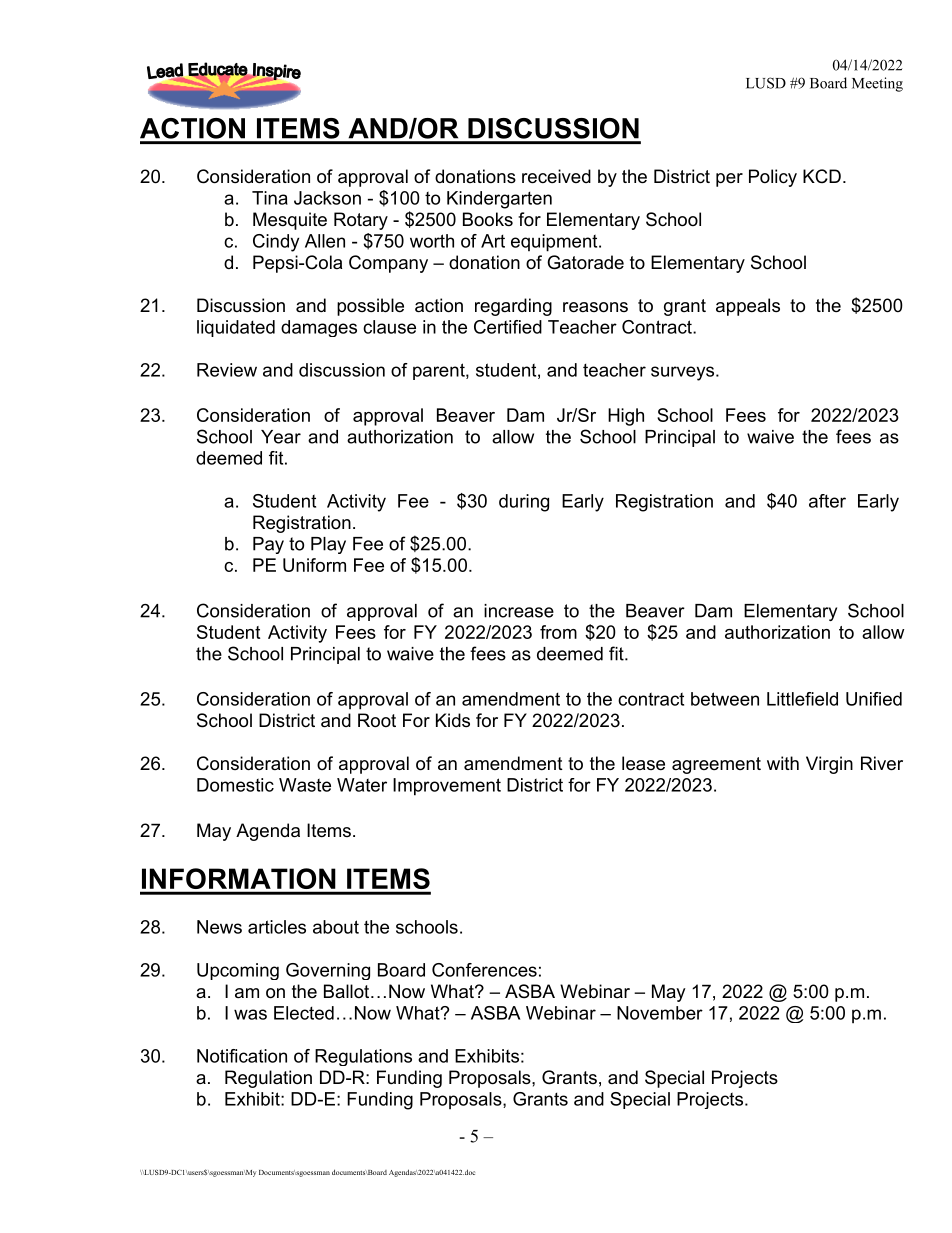  What do you see at coordinates (827, 501) in the screenshot?
I see `after` at bounding box center [827, 501].
